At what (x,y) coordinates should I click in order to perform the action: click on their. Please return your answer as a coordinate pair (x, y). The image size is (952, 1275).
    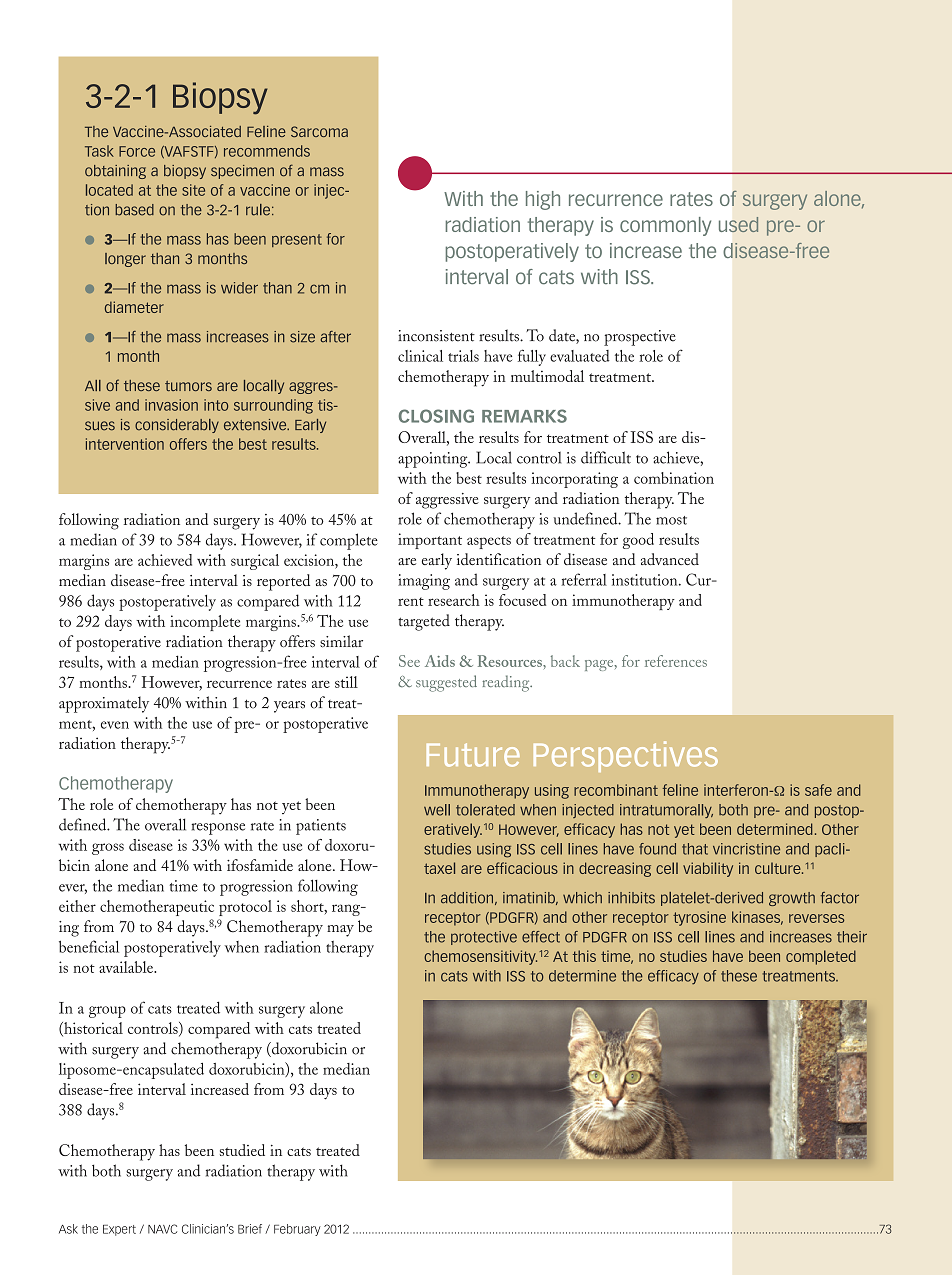
    Looking at the image, I should click on (852, 937).
